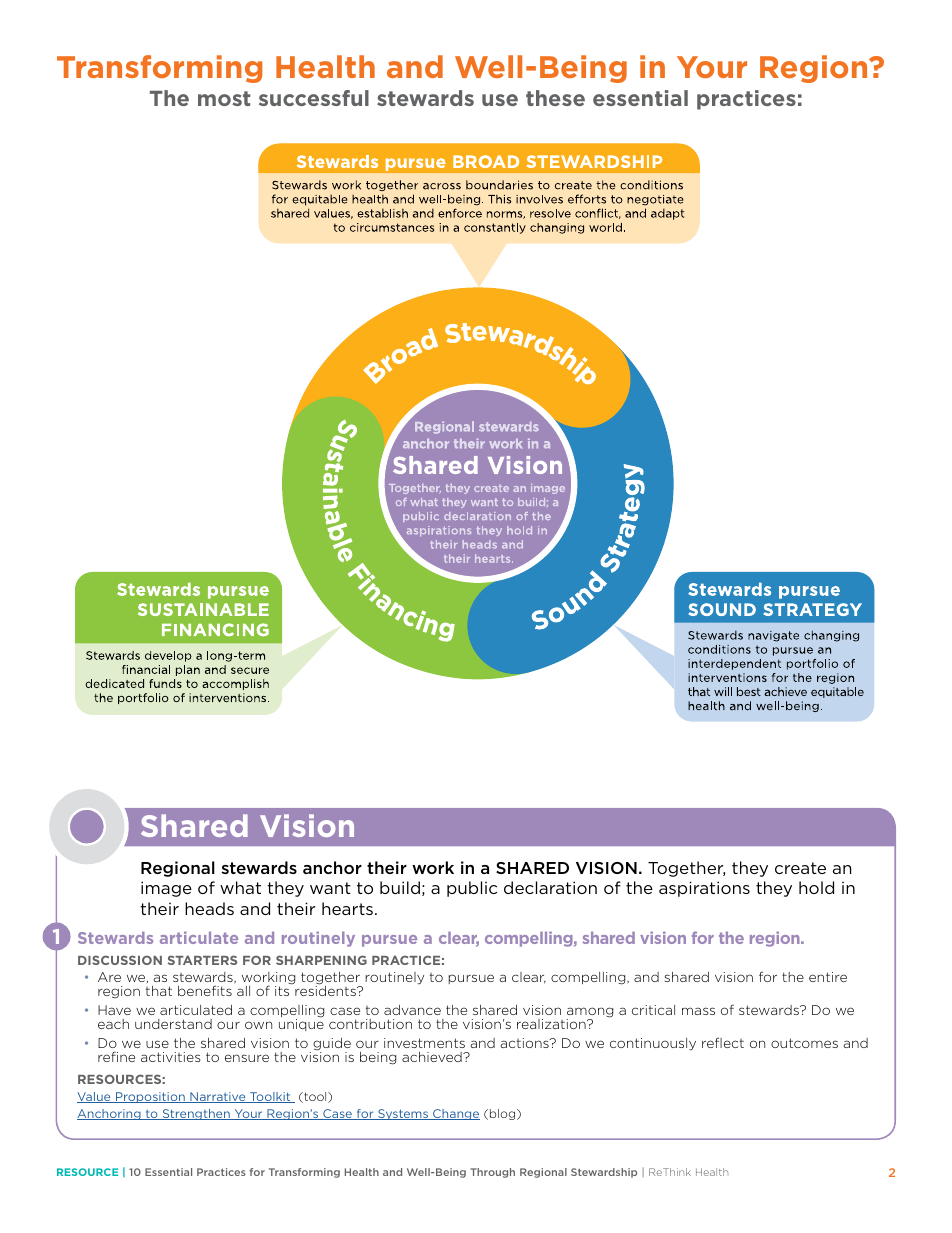 The image size is (952, 1233). What do you see at coordinates (472, 889) in the document?
I see `public` at bounding box center [472, 889].
